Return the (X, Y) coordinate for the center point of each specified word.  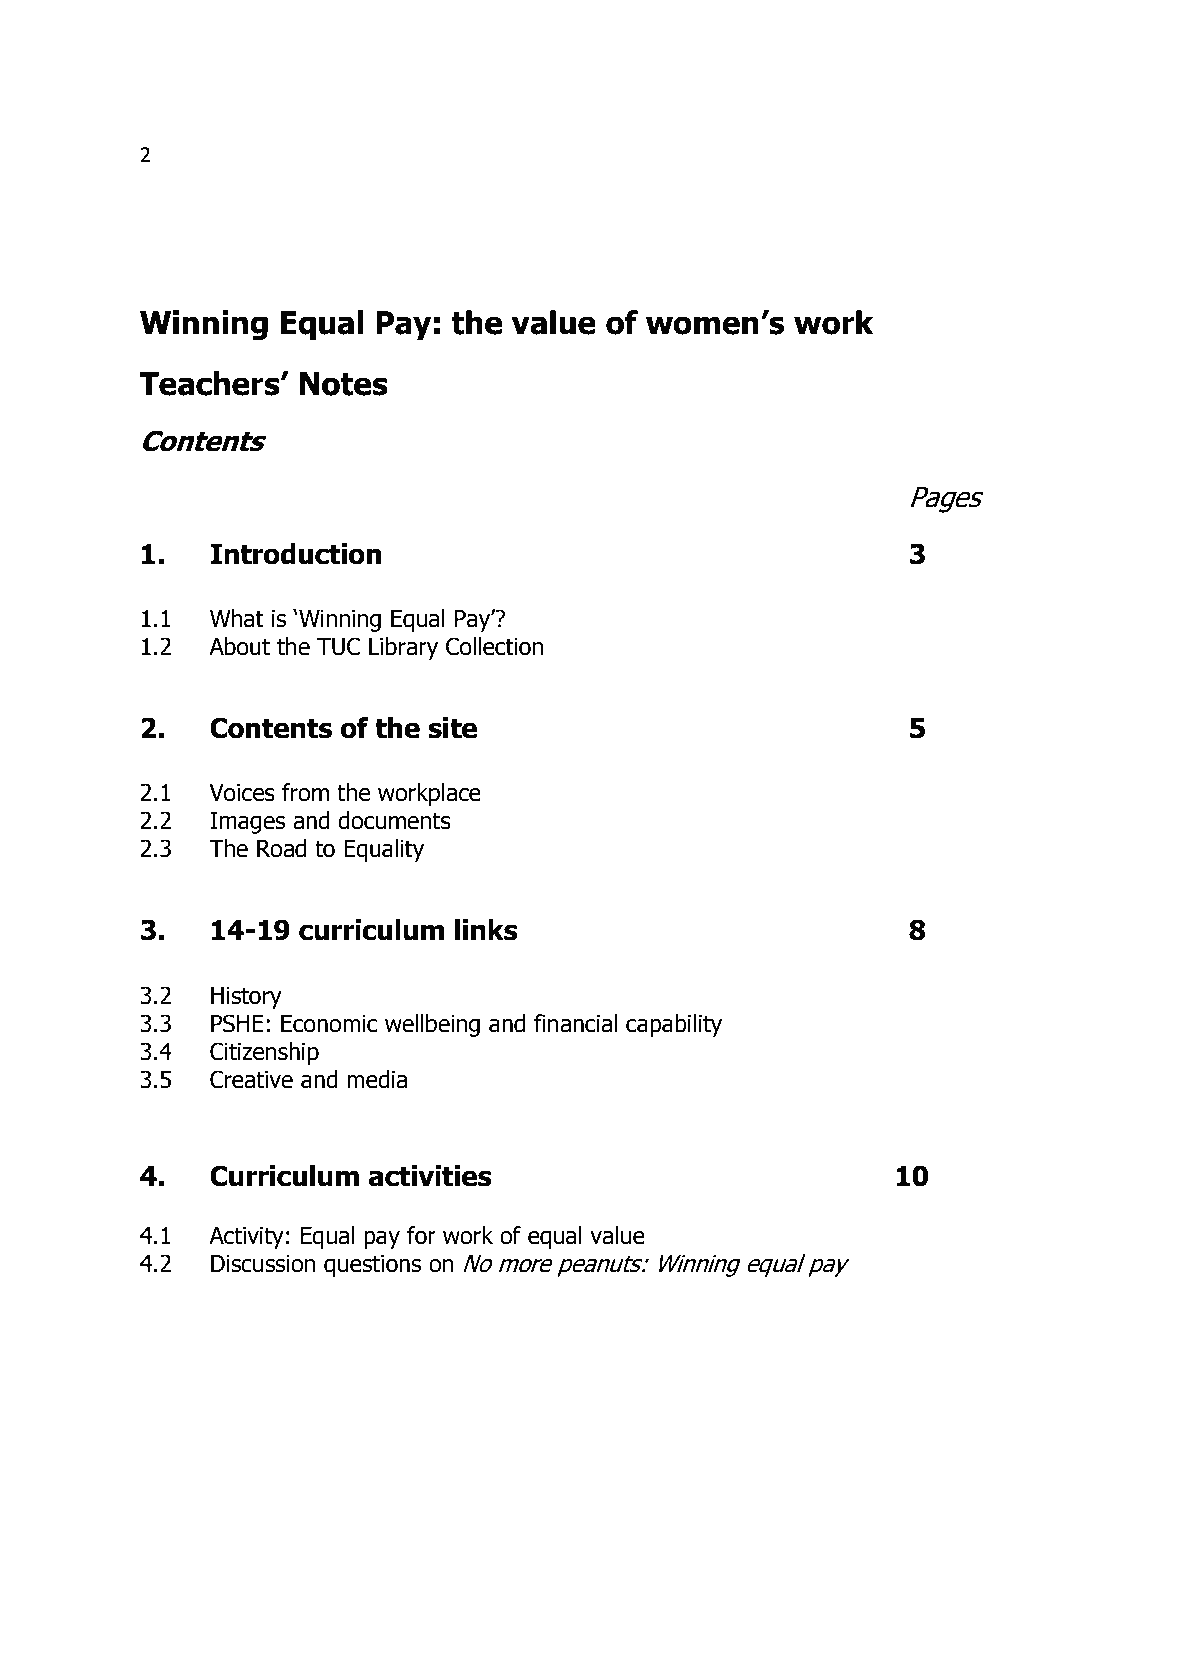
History (246, 998)
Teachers (210, 383)
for (421, 1235)
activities (430, 1176)
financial (575, 1023)
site (452, 728)
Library (403, 648)
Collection (494, 646)
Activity (246, 1238)
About (239, 646)
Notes (343, 384)
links (486, 930)
